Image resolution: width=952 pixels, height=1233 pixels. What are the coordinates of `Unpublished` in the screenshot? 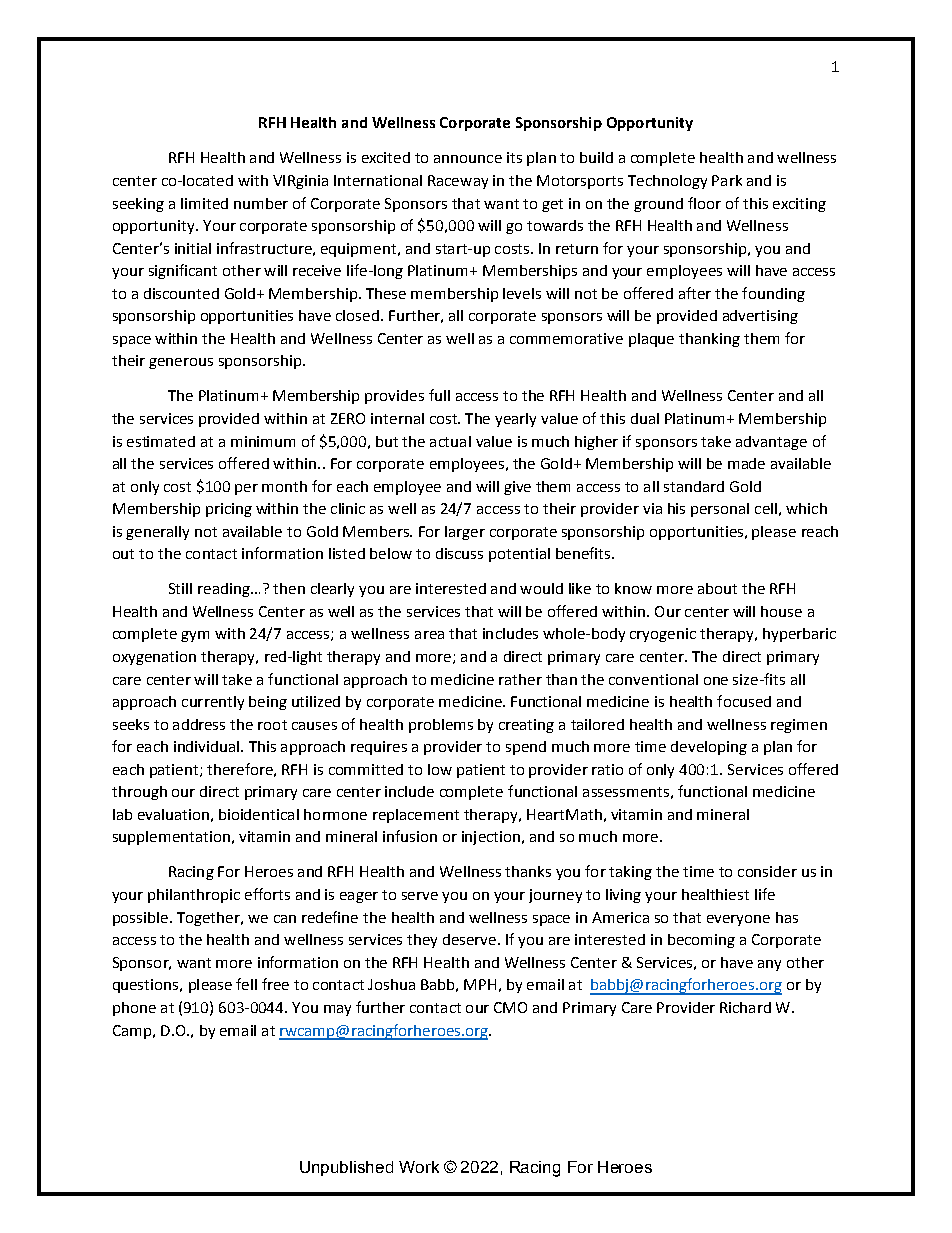 It's located at (346, 1168).
